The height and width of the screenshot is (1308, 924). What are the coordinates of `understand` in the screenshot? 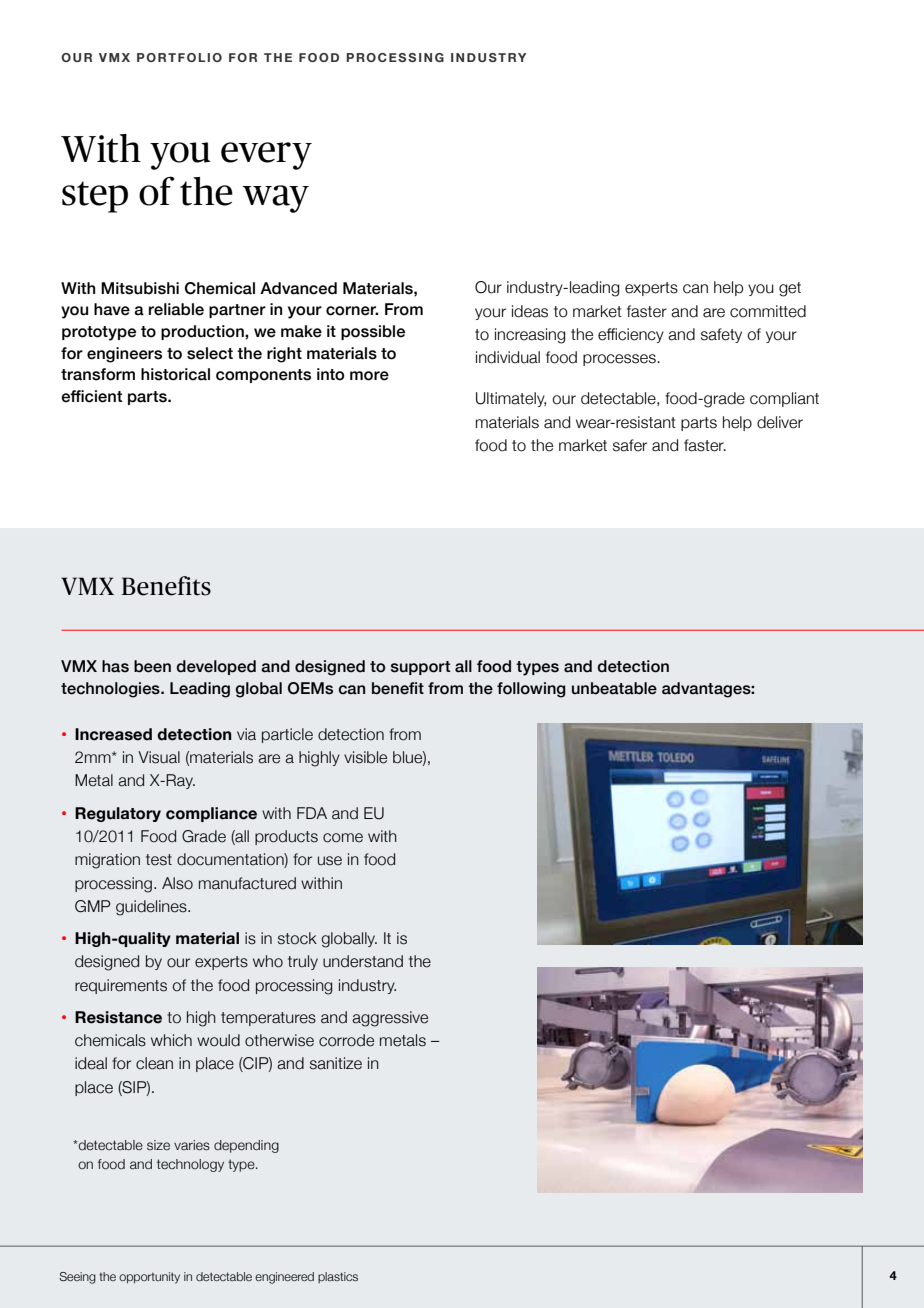 It's located at (363, 961).
